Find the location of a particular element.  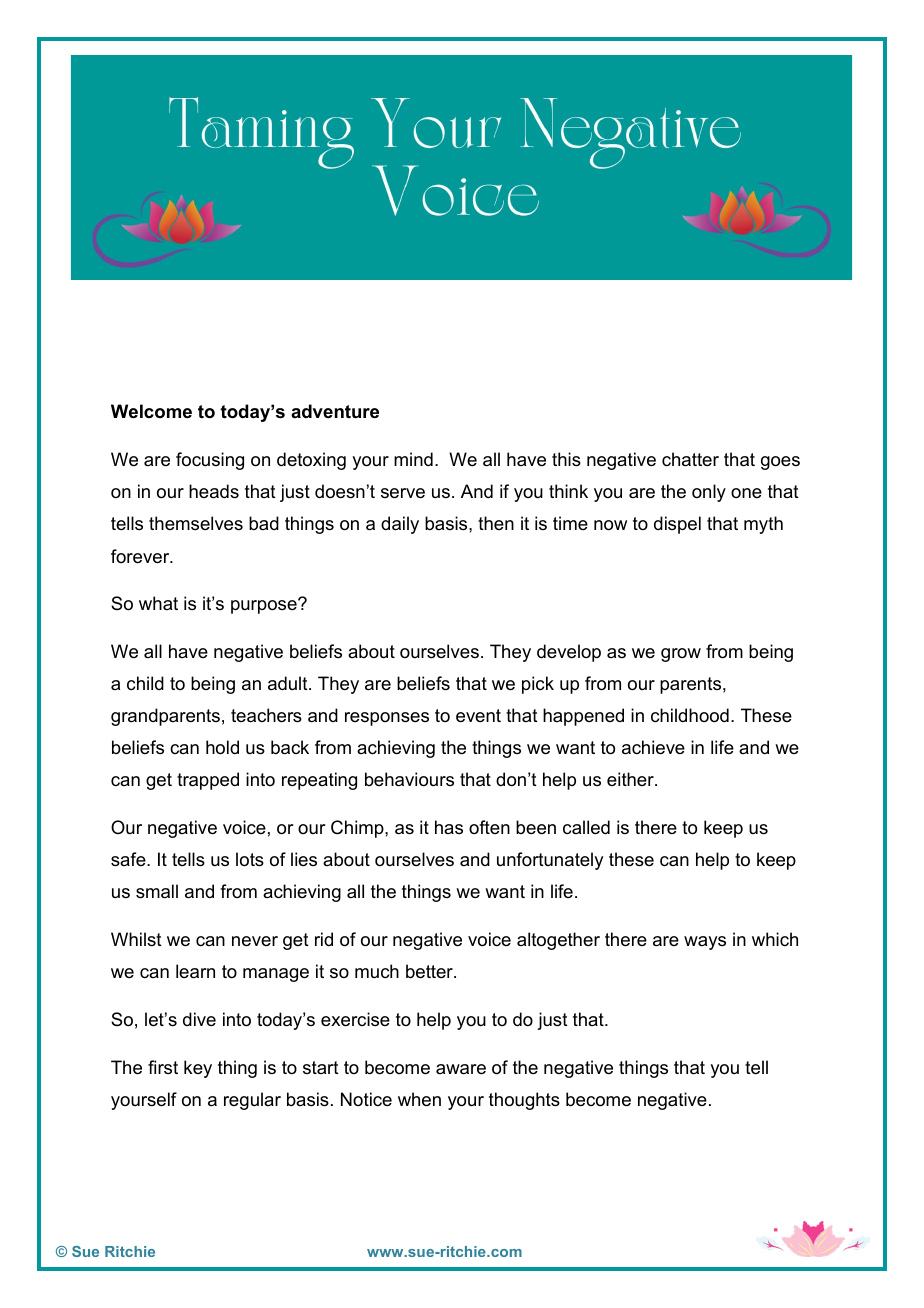

better is located at coordinates (430, 971).
